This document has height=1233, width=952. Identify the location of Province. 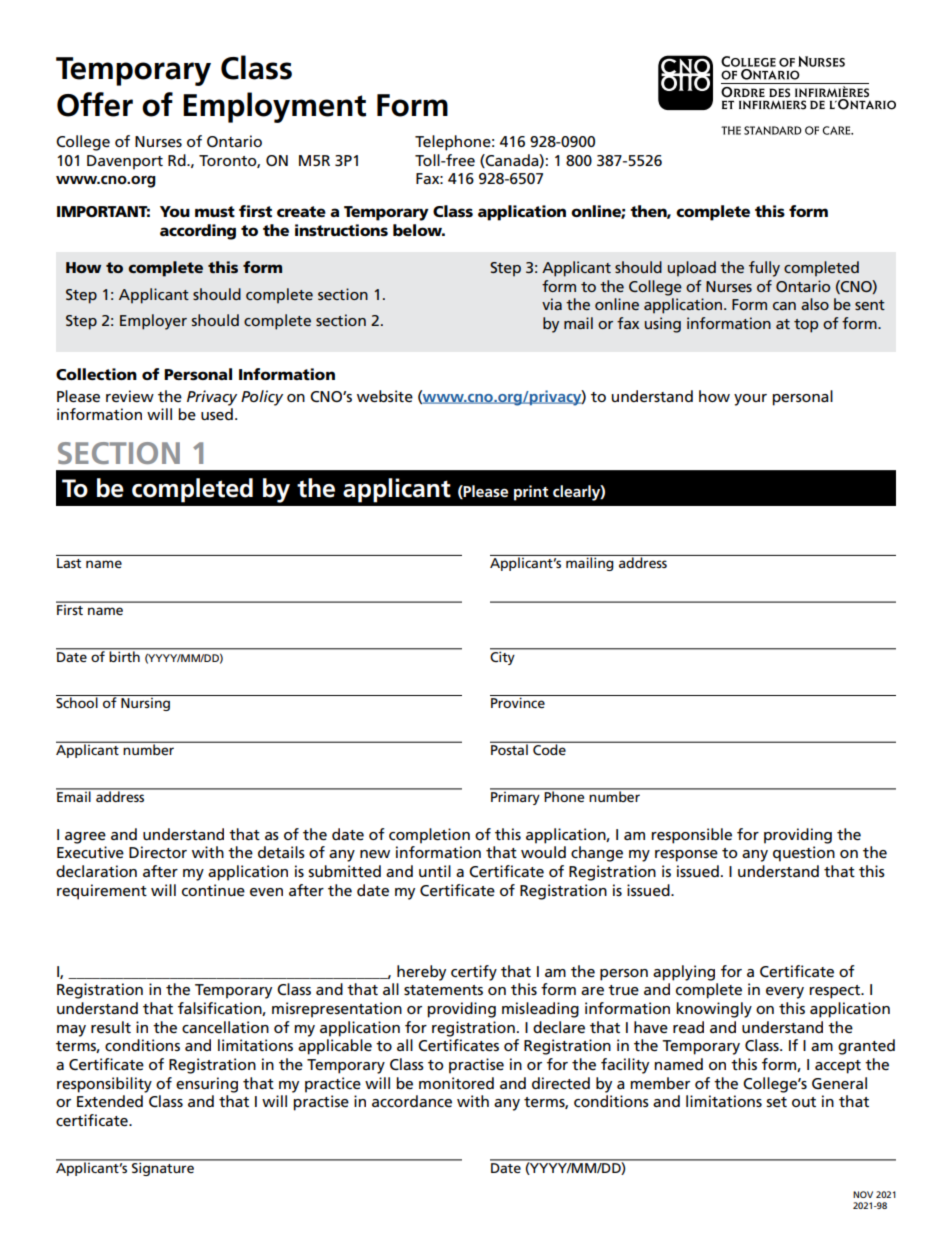
(518, 702).
